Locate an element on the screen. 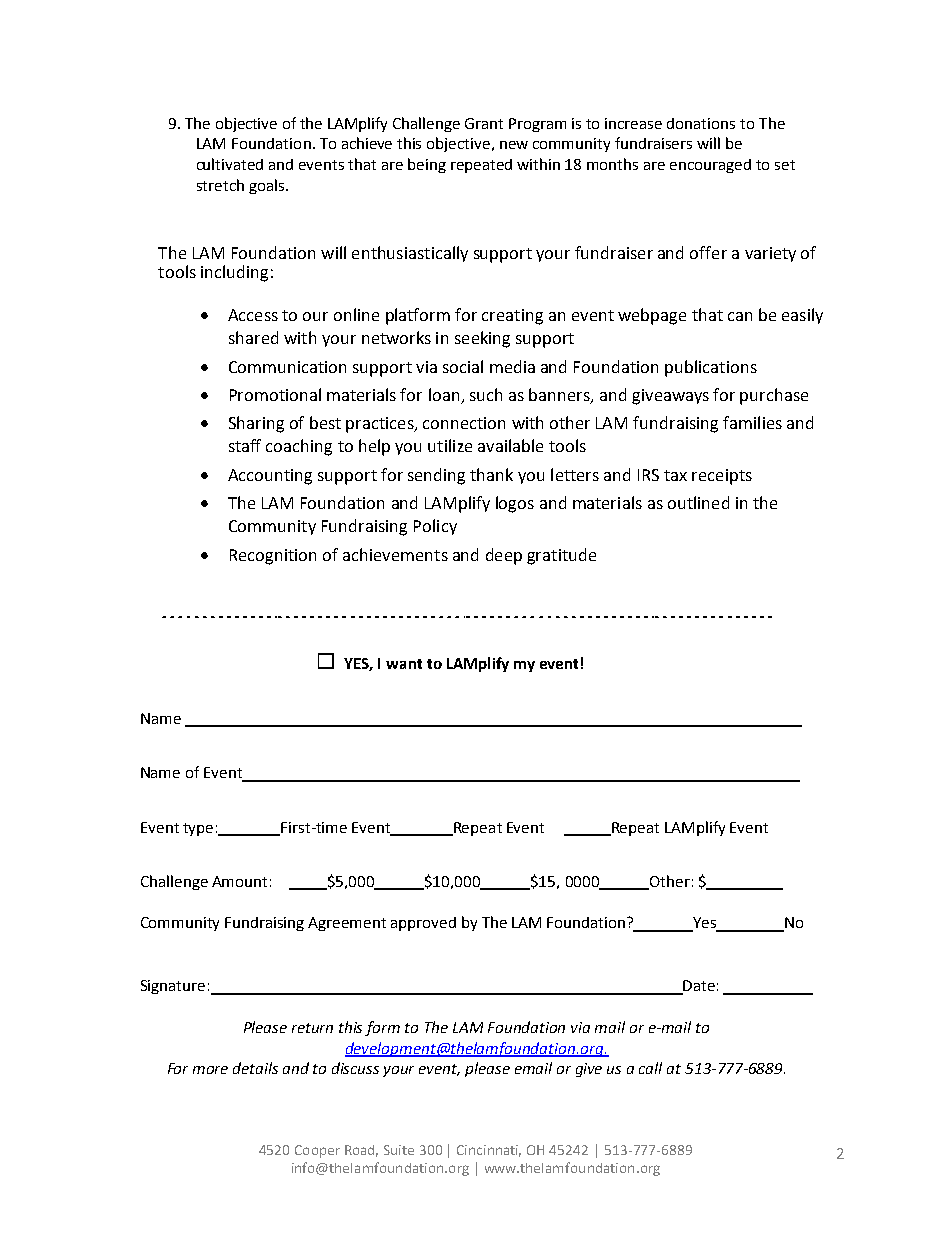 The width and height of the screenshot is (952, 1233). Cincinnati is located at coordinates (489, 1151).
